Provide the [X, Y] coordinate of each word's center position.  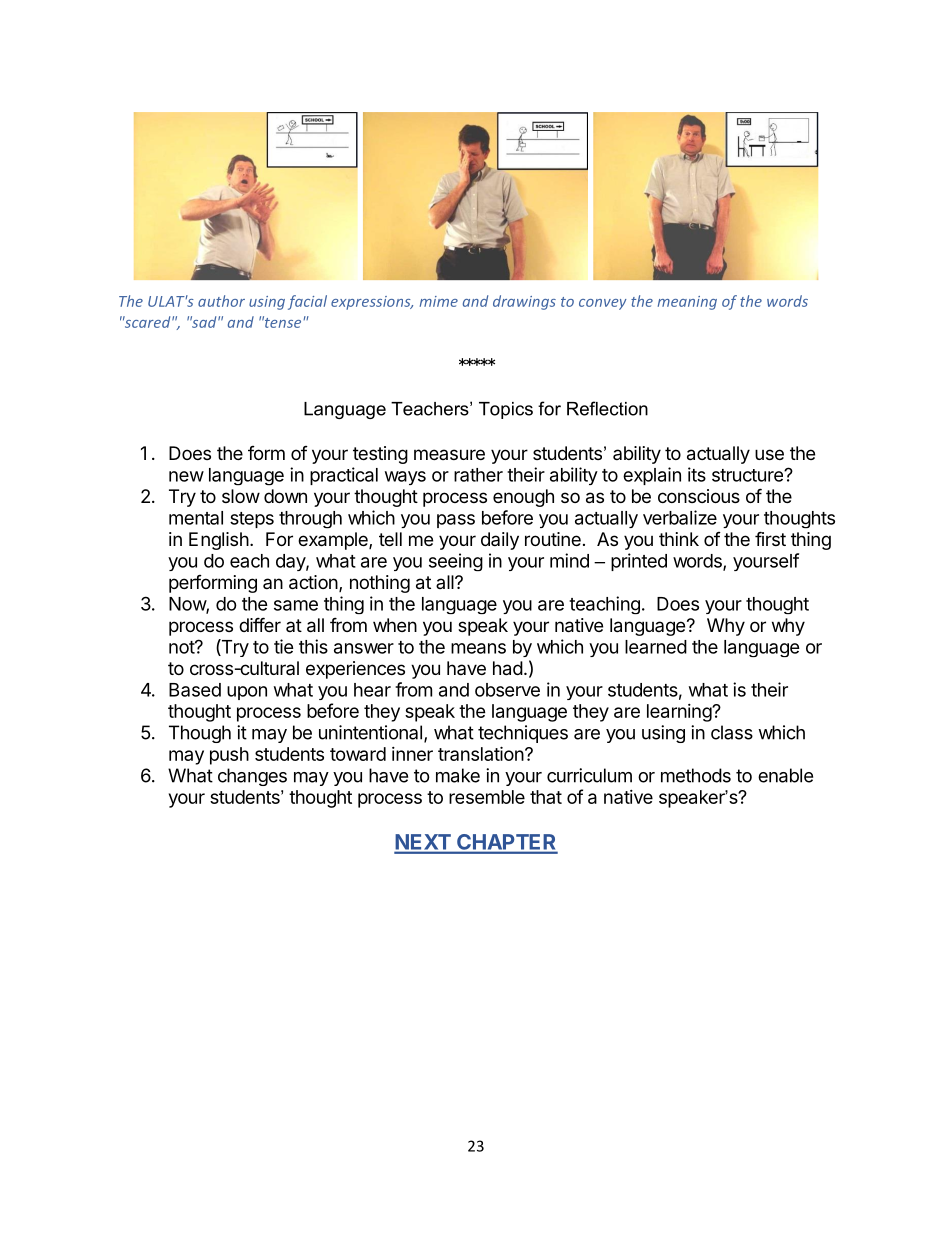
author [221, 301]
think [679, 539]
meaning [687, 303]
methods [696, 775]
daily [500, 541]
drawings [524, 302]
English [219, 541]
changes [252, 777]
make [458, 775]
